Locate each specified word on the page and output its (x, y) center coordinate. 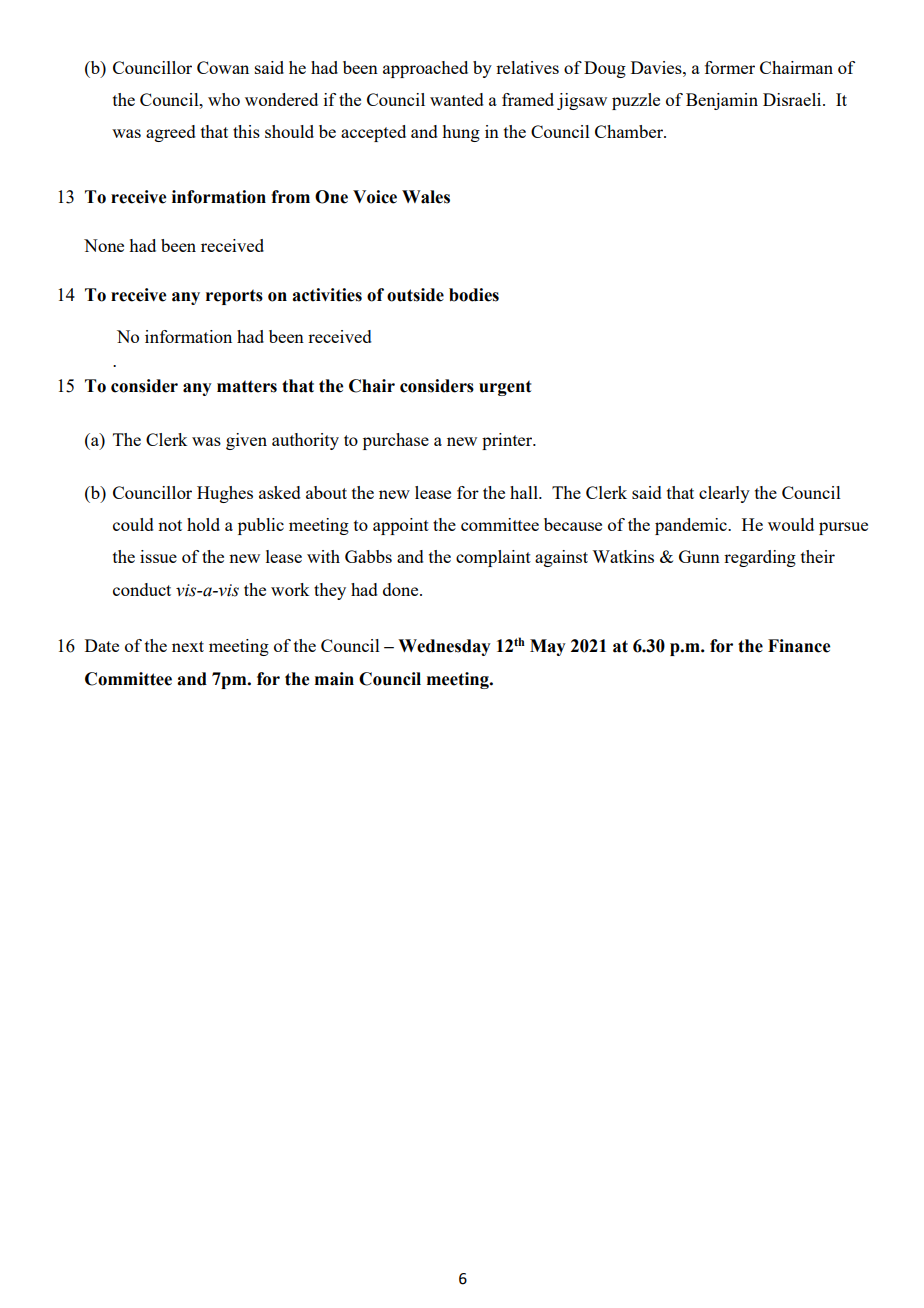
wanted (457, 99)
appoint (401, 526)
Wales (426, 197)
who (224, 99)
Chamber (630, 131)
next (188, 646)
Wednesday (444, 647)
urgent (505, 388)
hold (203, 524)
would (791, 524)
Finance (799, 646)
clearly (724, 494)
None (104, 245)
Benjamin (722, 101)
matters (247, 386)
